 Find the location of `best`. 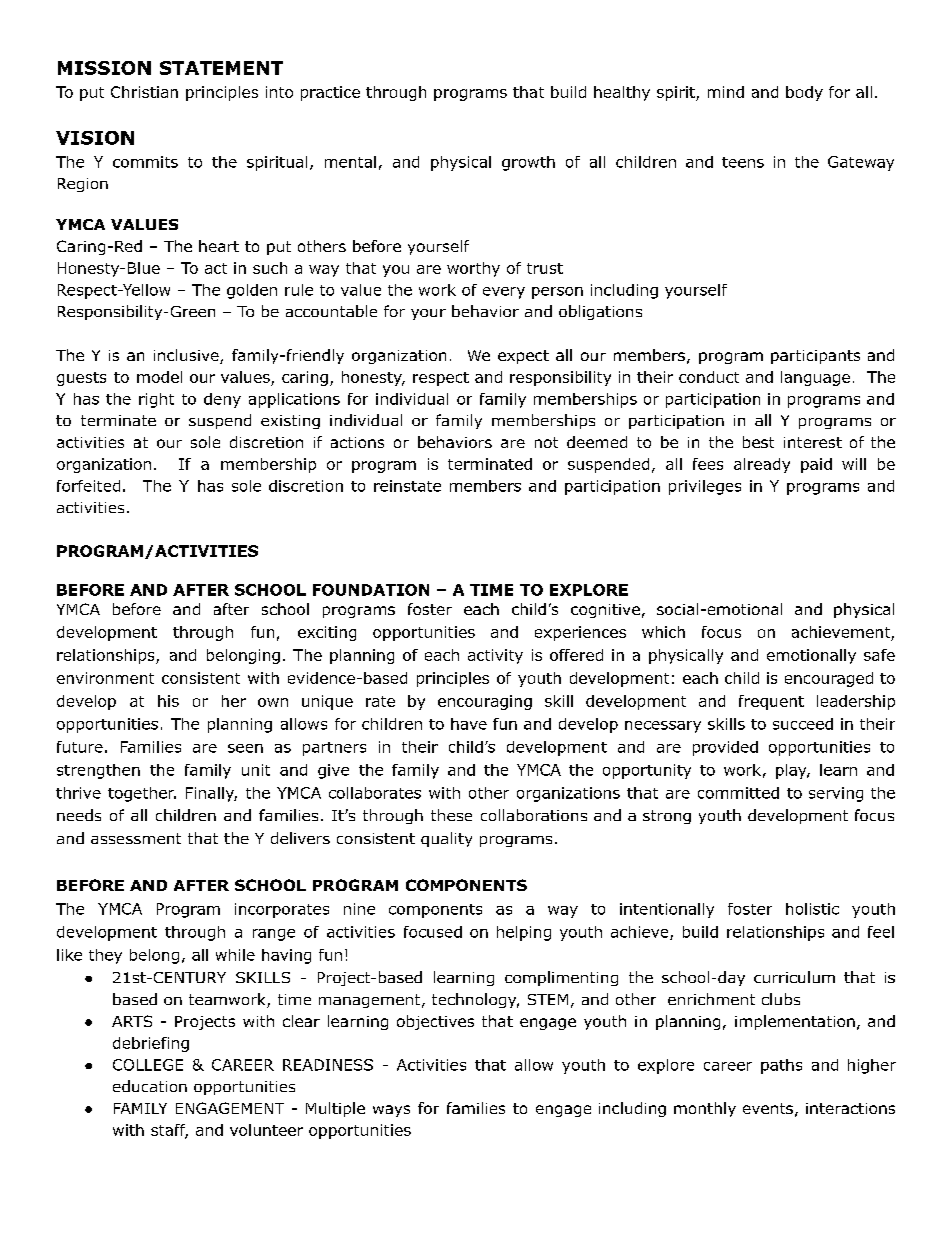

best is located at coordinates (758, 442).
